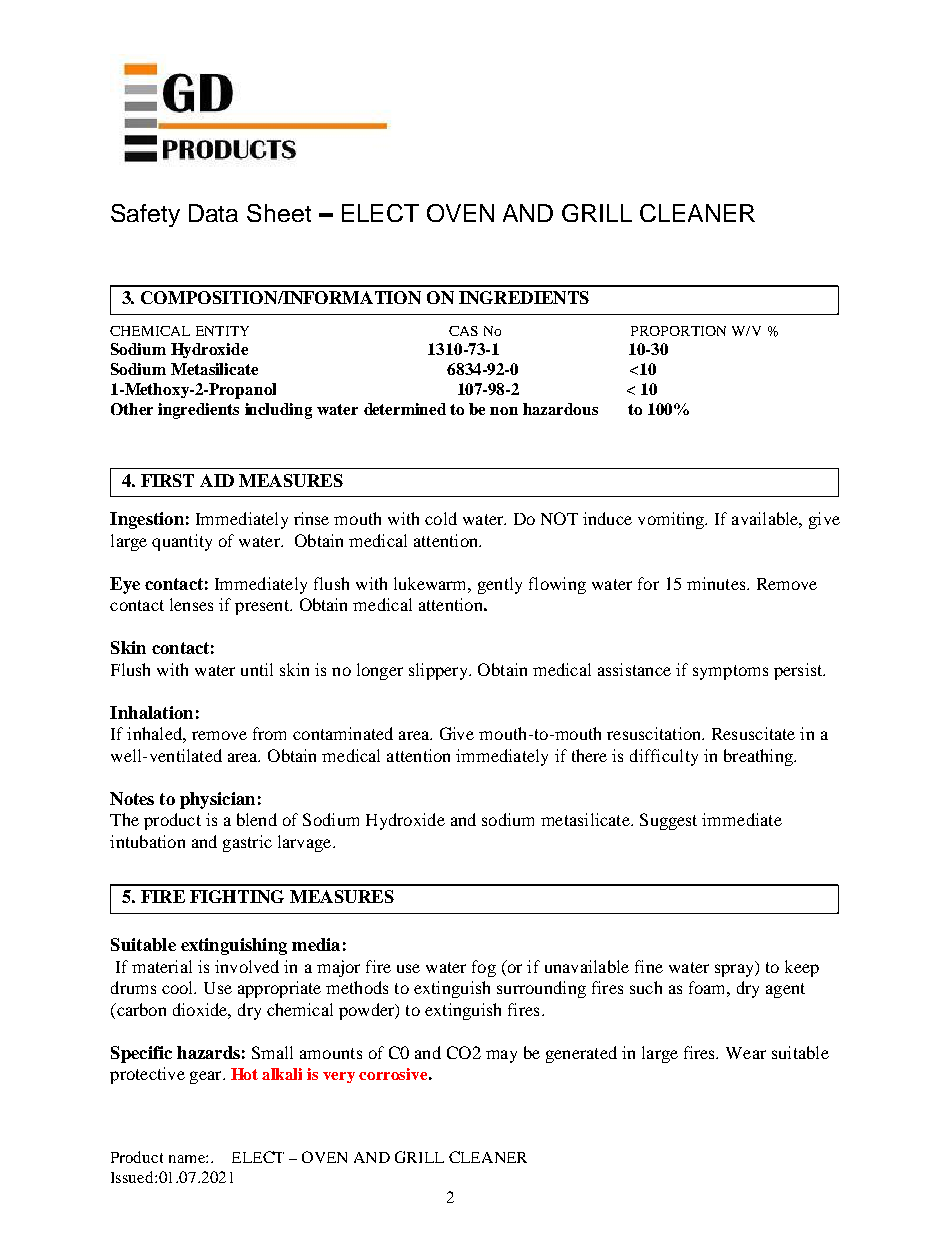  What do you see at coordinates (247, 843) in the document?
I see `gastric` at bounding box center [247, 843].
